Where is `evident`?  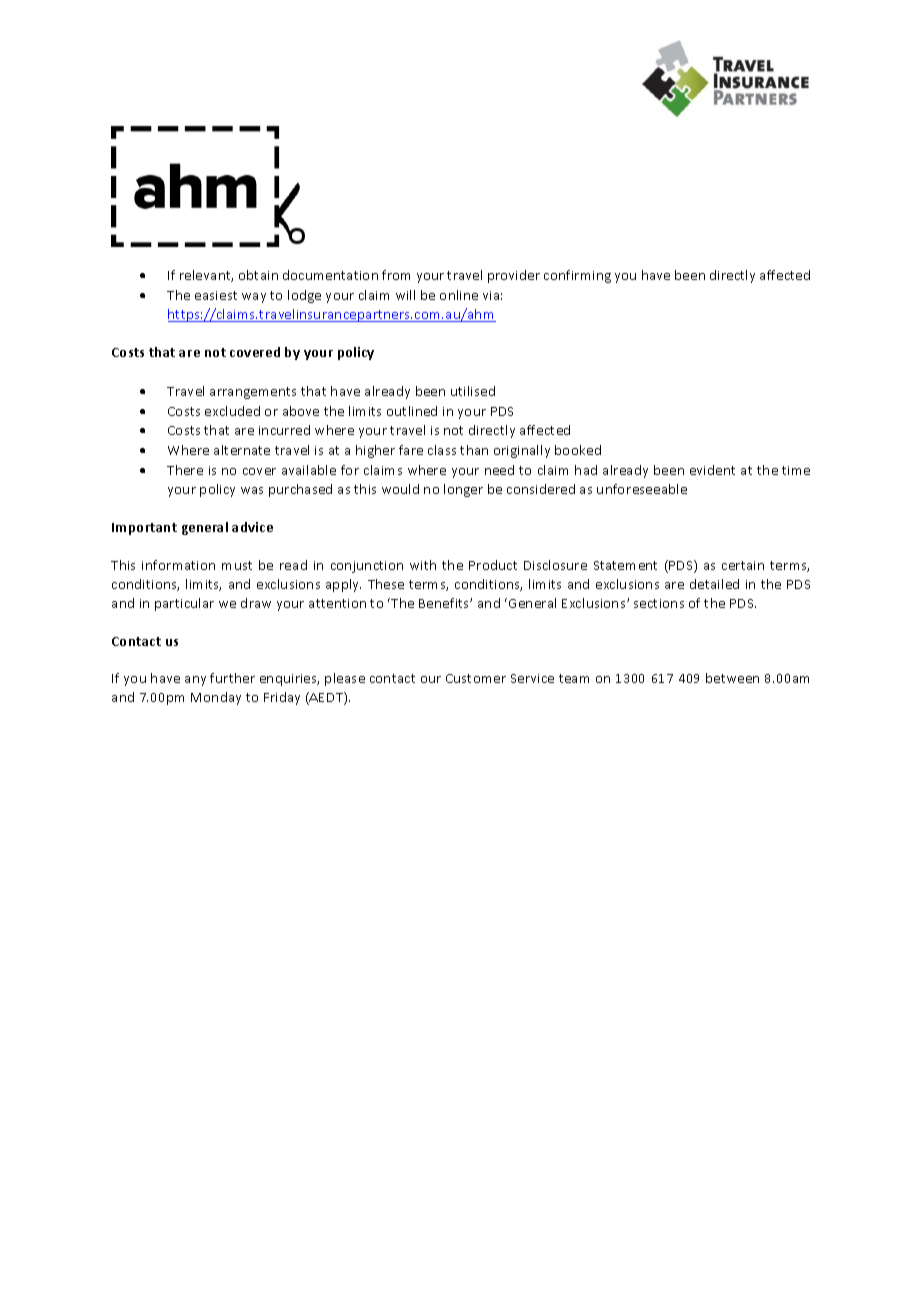
evident is located at coordinates (712, 470).
